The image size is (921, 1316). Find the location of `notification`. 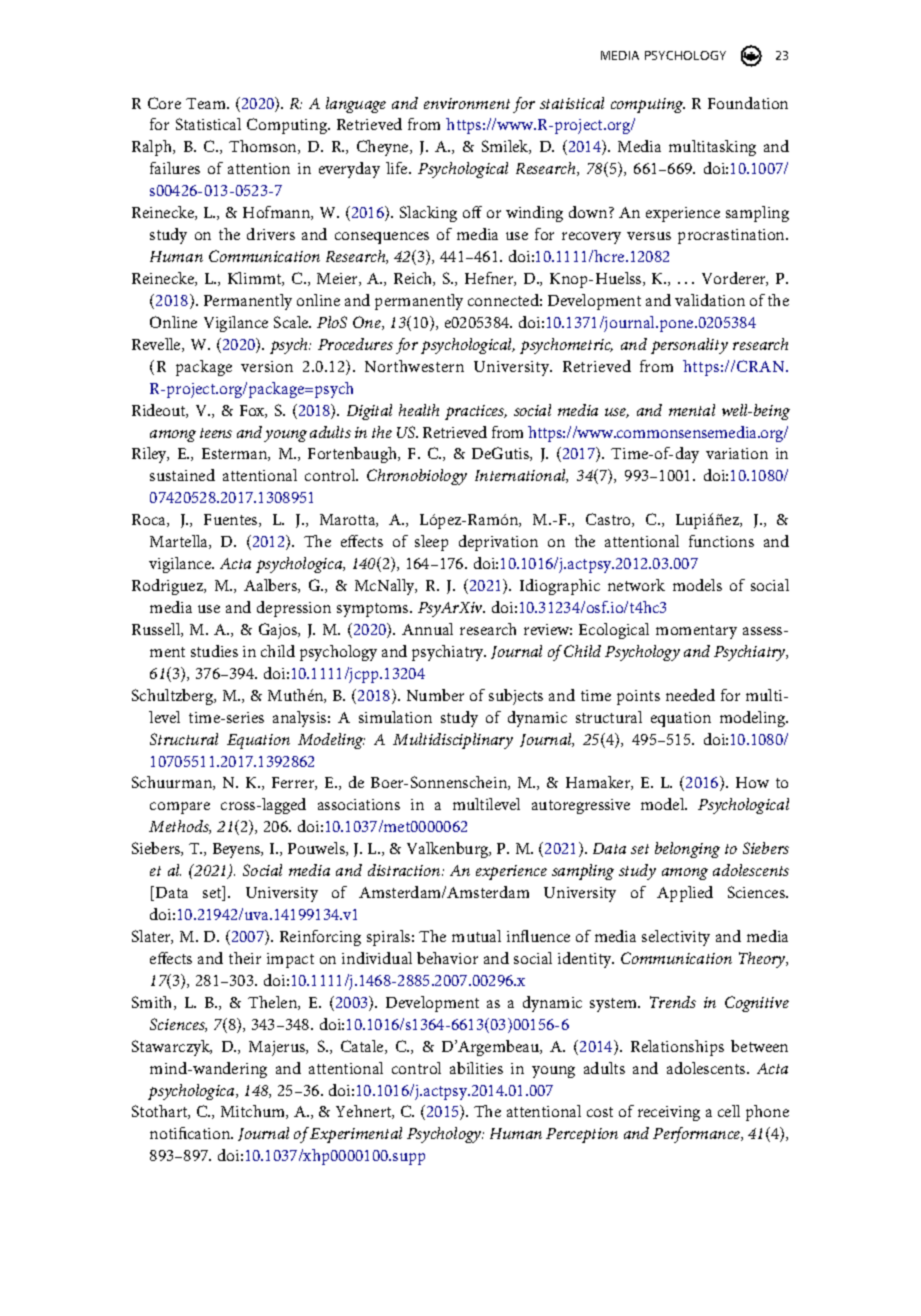

notification is located at coordinates (191, 1133).
